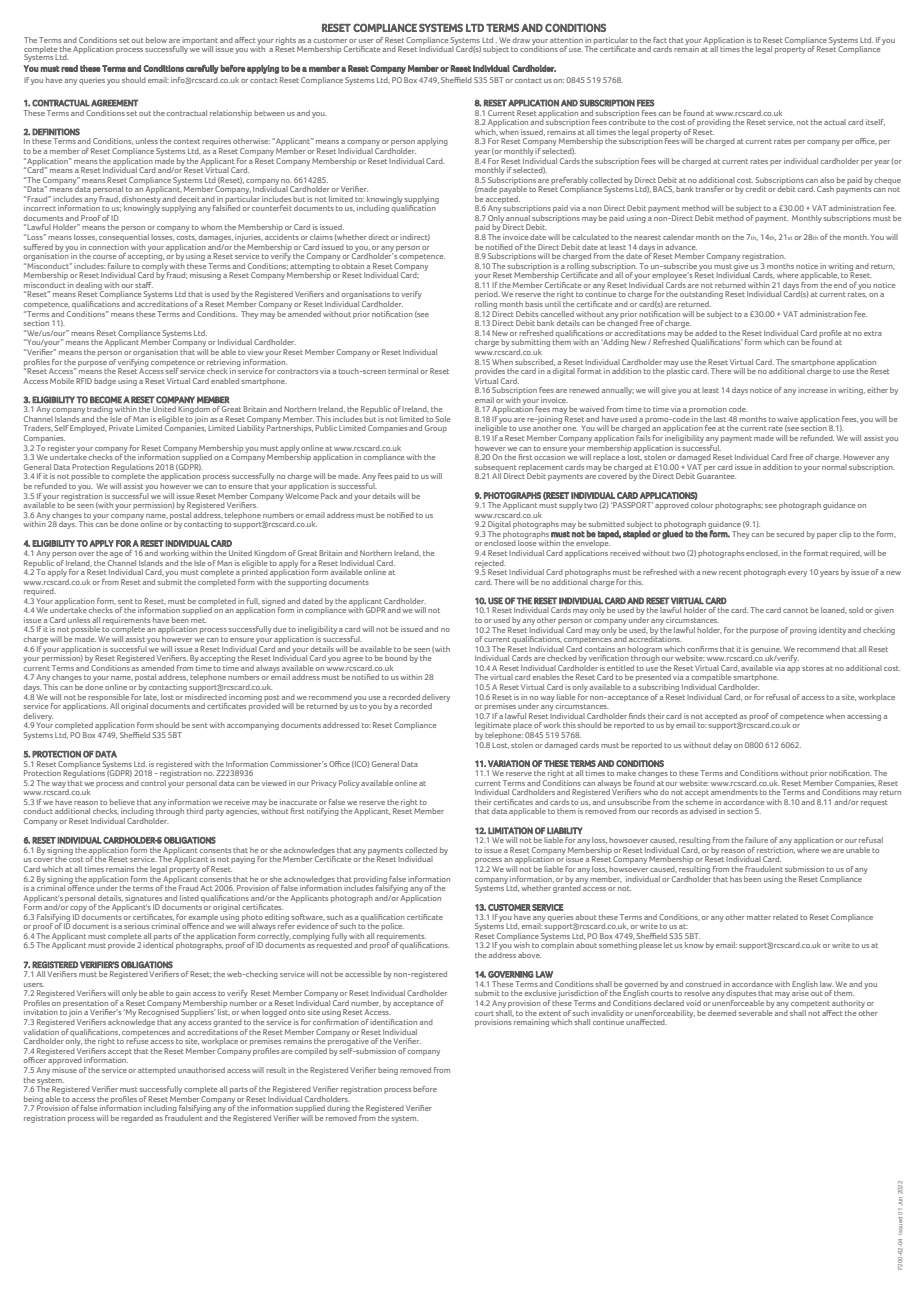 This screenshot has height=1308, width=924. I want to click on delay, so click(722, 746).
